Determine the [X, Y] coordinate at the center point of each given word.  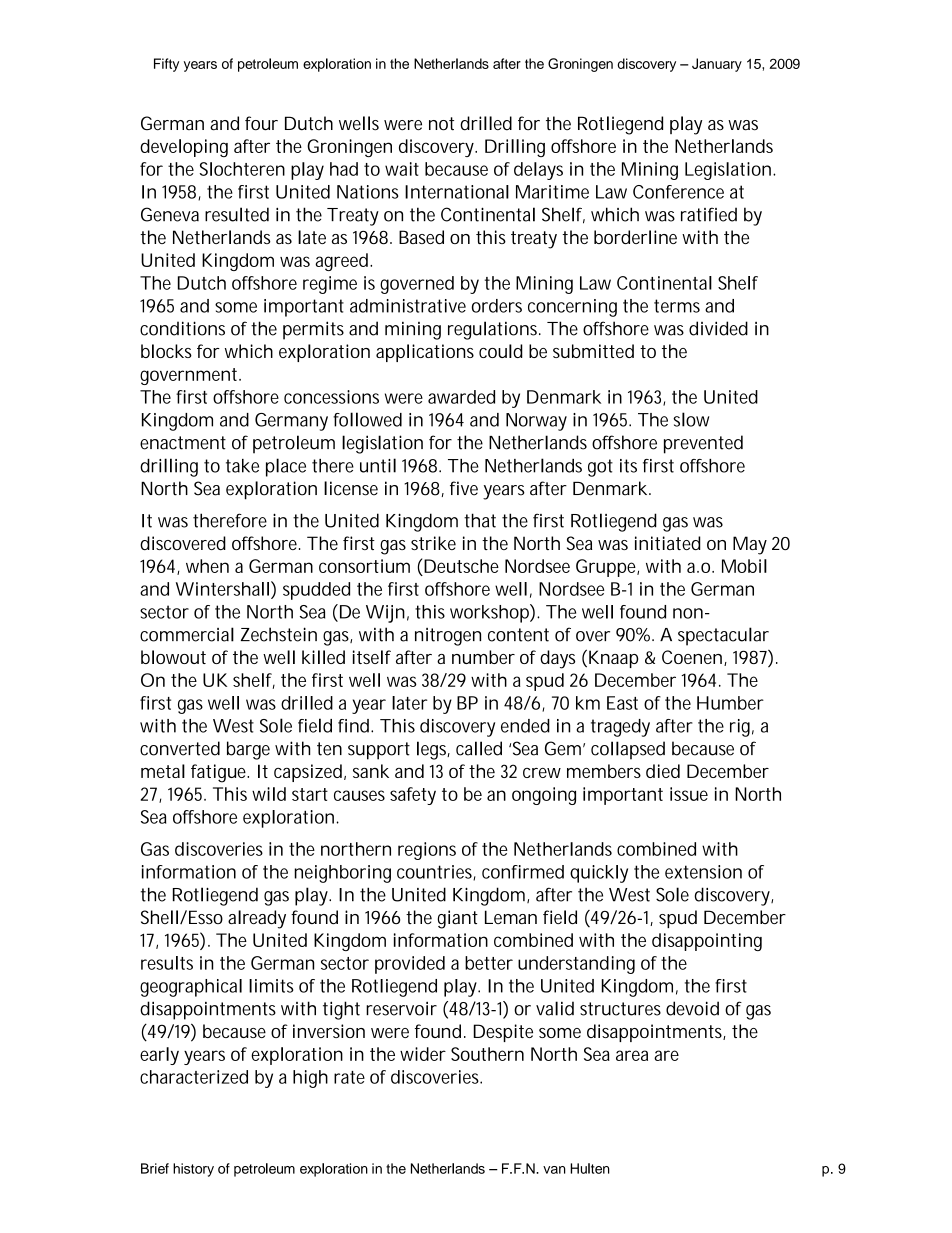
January [717, 65]
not [441, 124]
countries [436, 873]
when [207, 566]
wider [423, 1054]
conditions [182, 328]
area [632, 1055]
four [261, 123]
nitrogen [448, 637]
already [257, 919]
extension [703, 872]
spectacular [723, 636]
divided [718, 328]
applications [425, 353]
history [193, 1170]
